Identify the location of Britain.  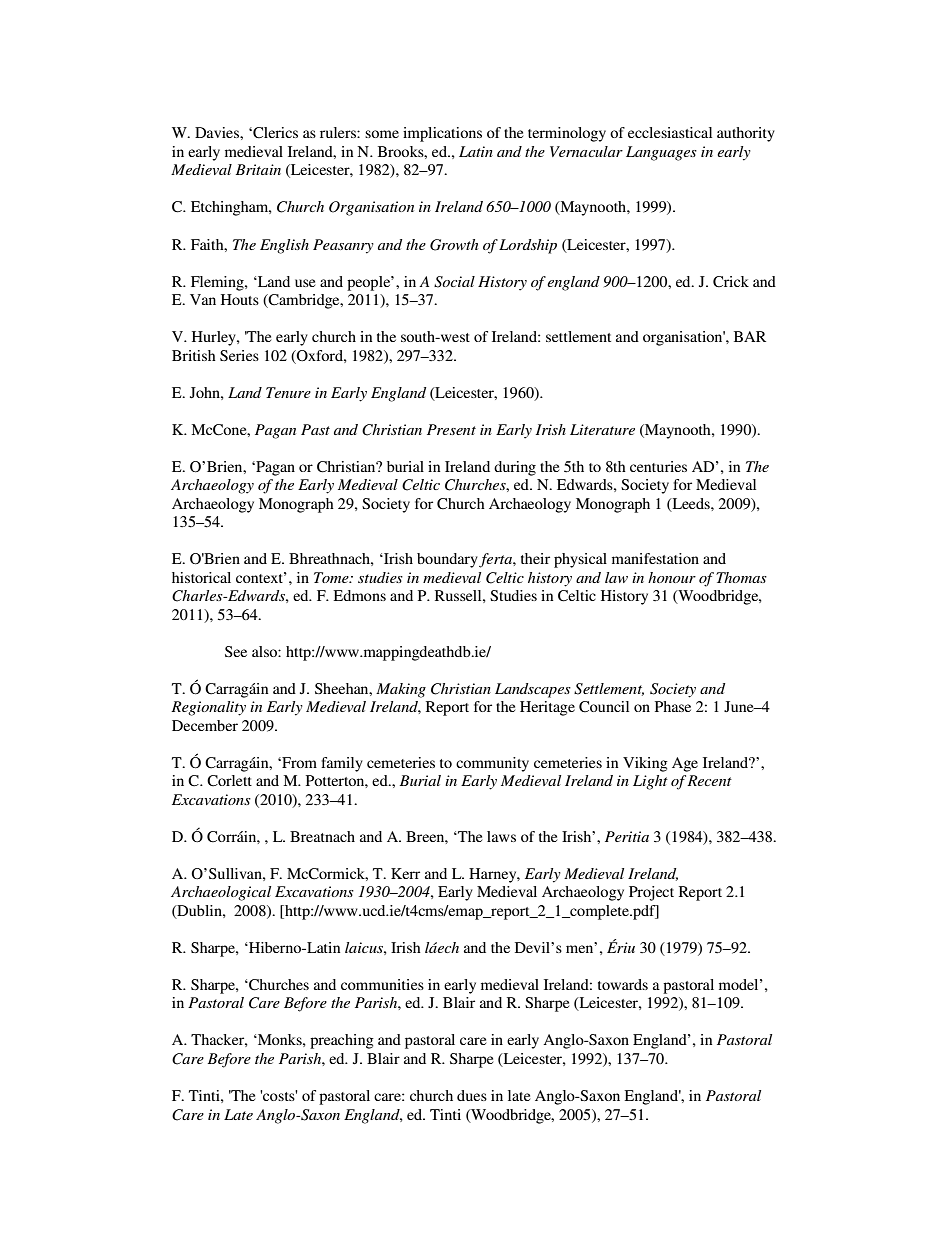
(258, 169).
